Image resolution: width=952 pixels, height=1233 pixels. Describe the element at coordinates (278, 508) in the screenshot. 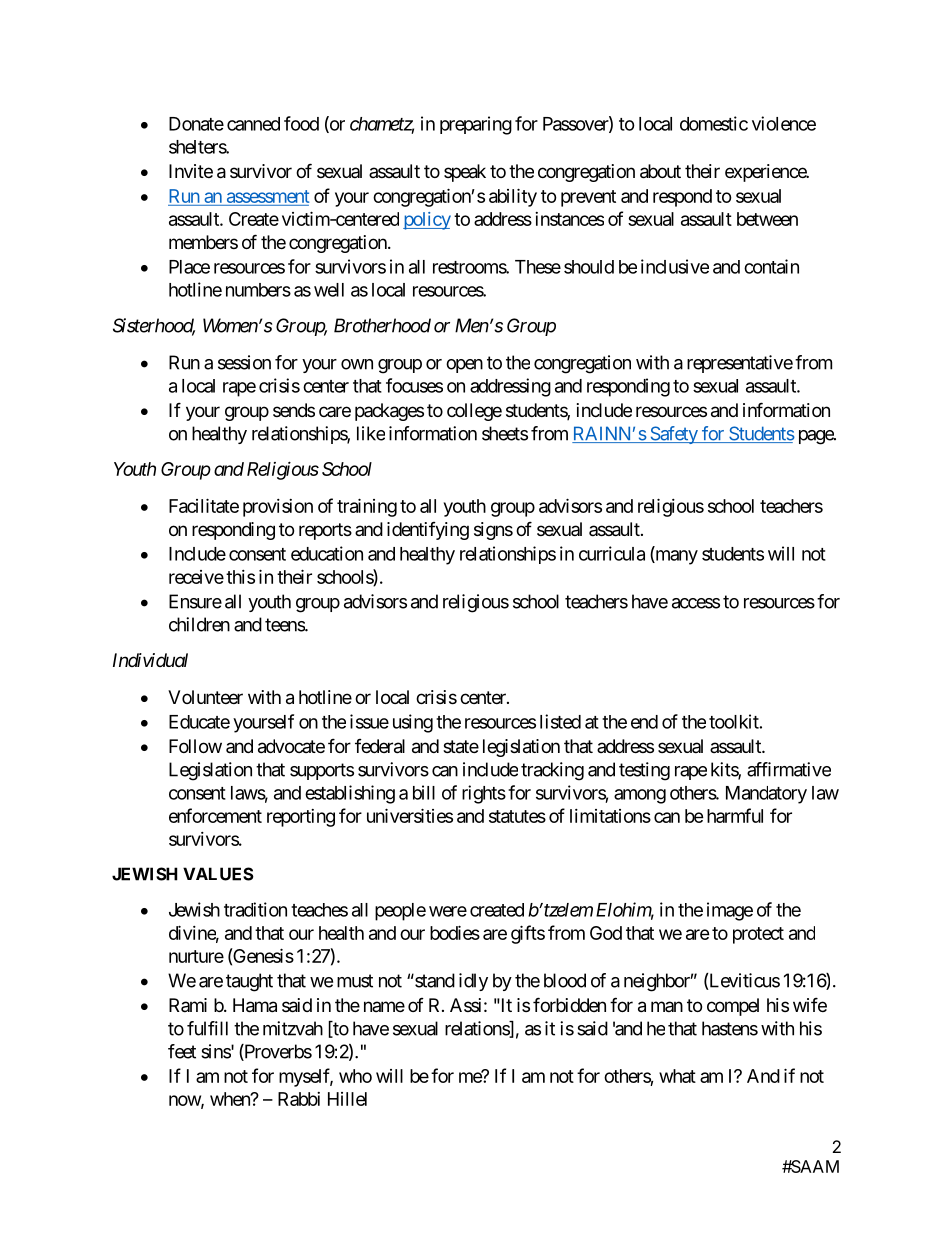

I see `provision` at that location.
